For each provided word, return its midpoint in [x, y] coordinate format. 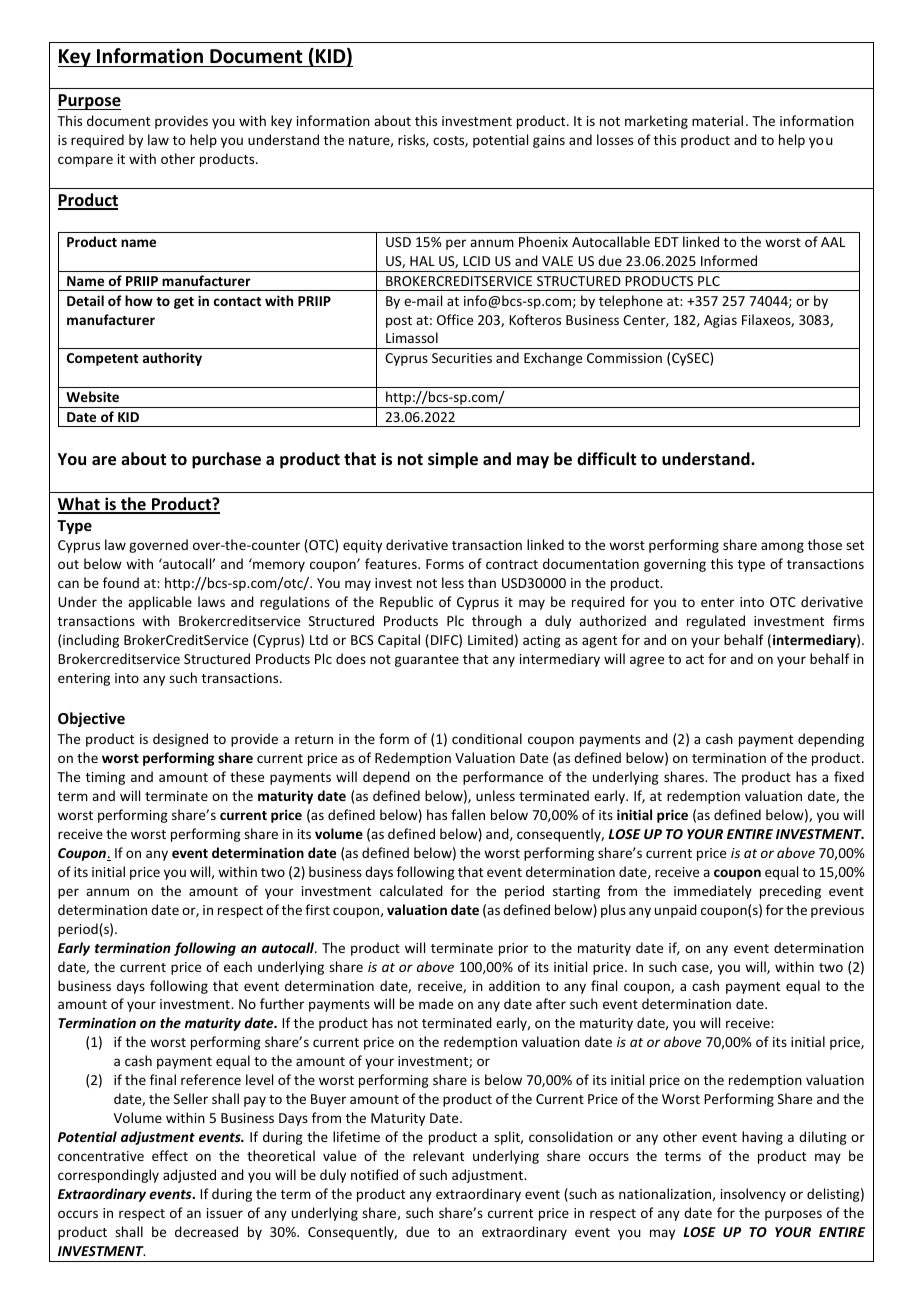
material [717, 120]
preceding [790, 892]
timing [105, 778]
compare [85, 161]
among [782, 547]
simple [453, 460]
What [80, 505]
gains [549, 141]
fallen [468, 814]
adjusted [189, 1176]
